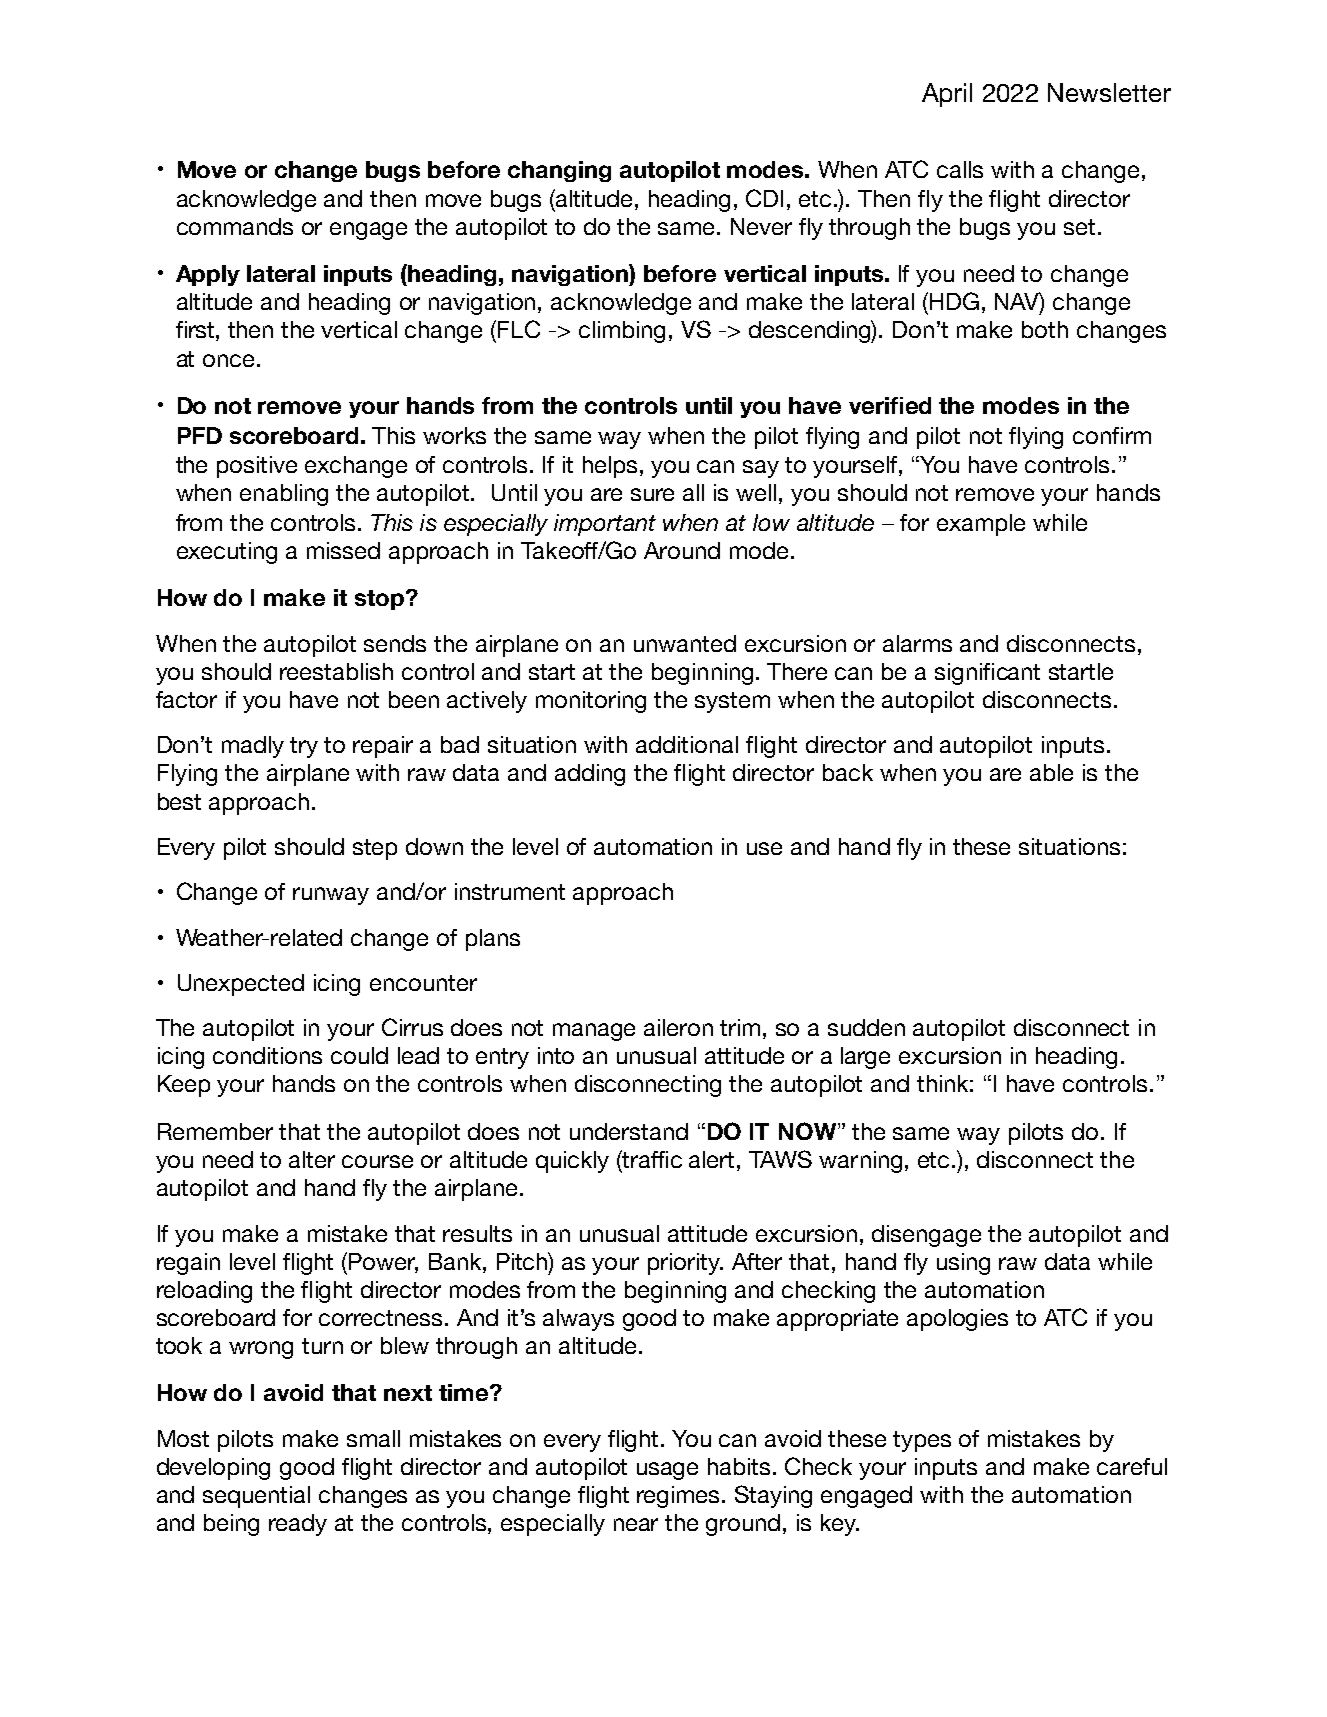 The image size is (1327, 1717). I want to click on example, so click(981, 525).
